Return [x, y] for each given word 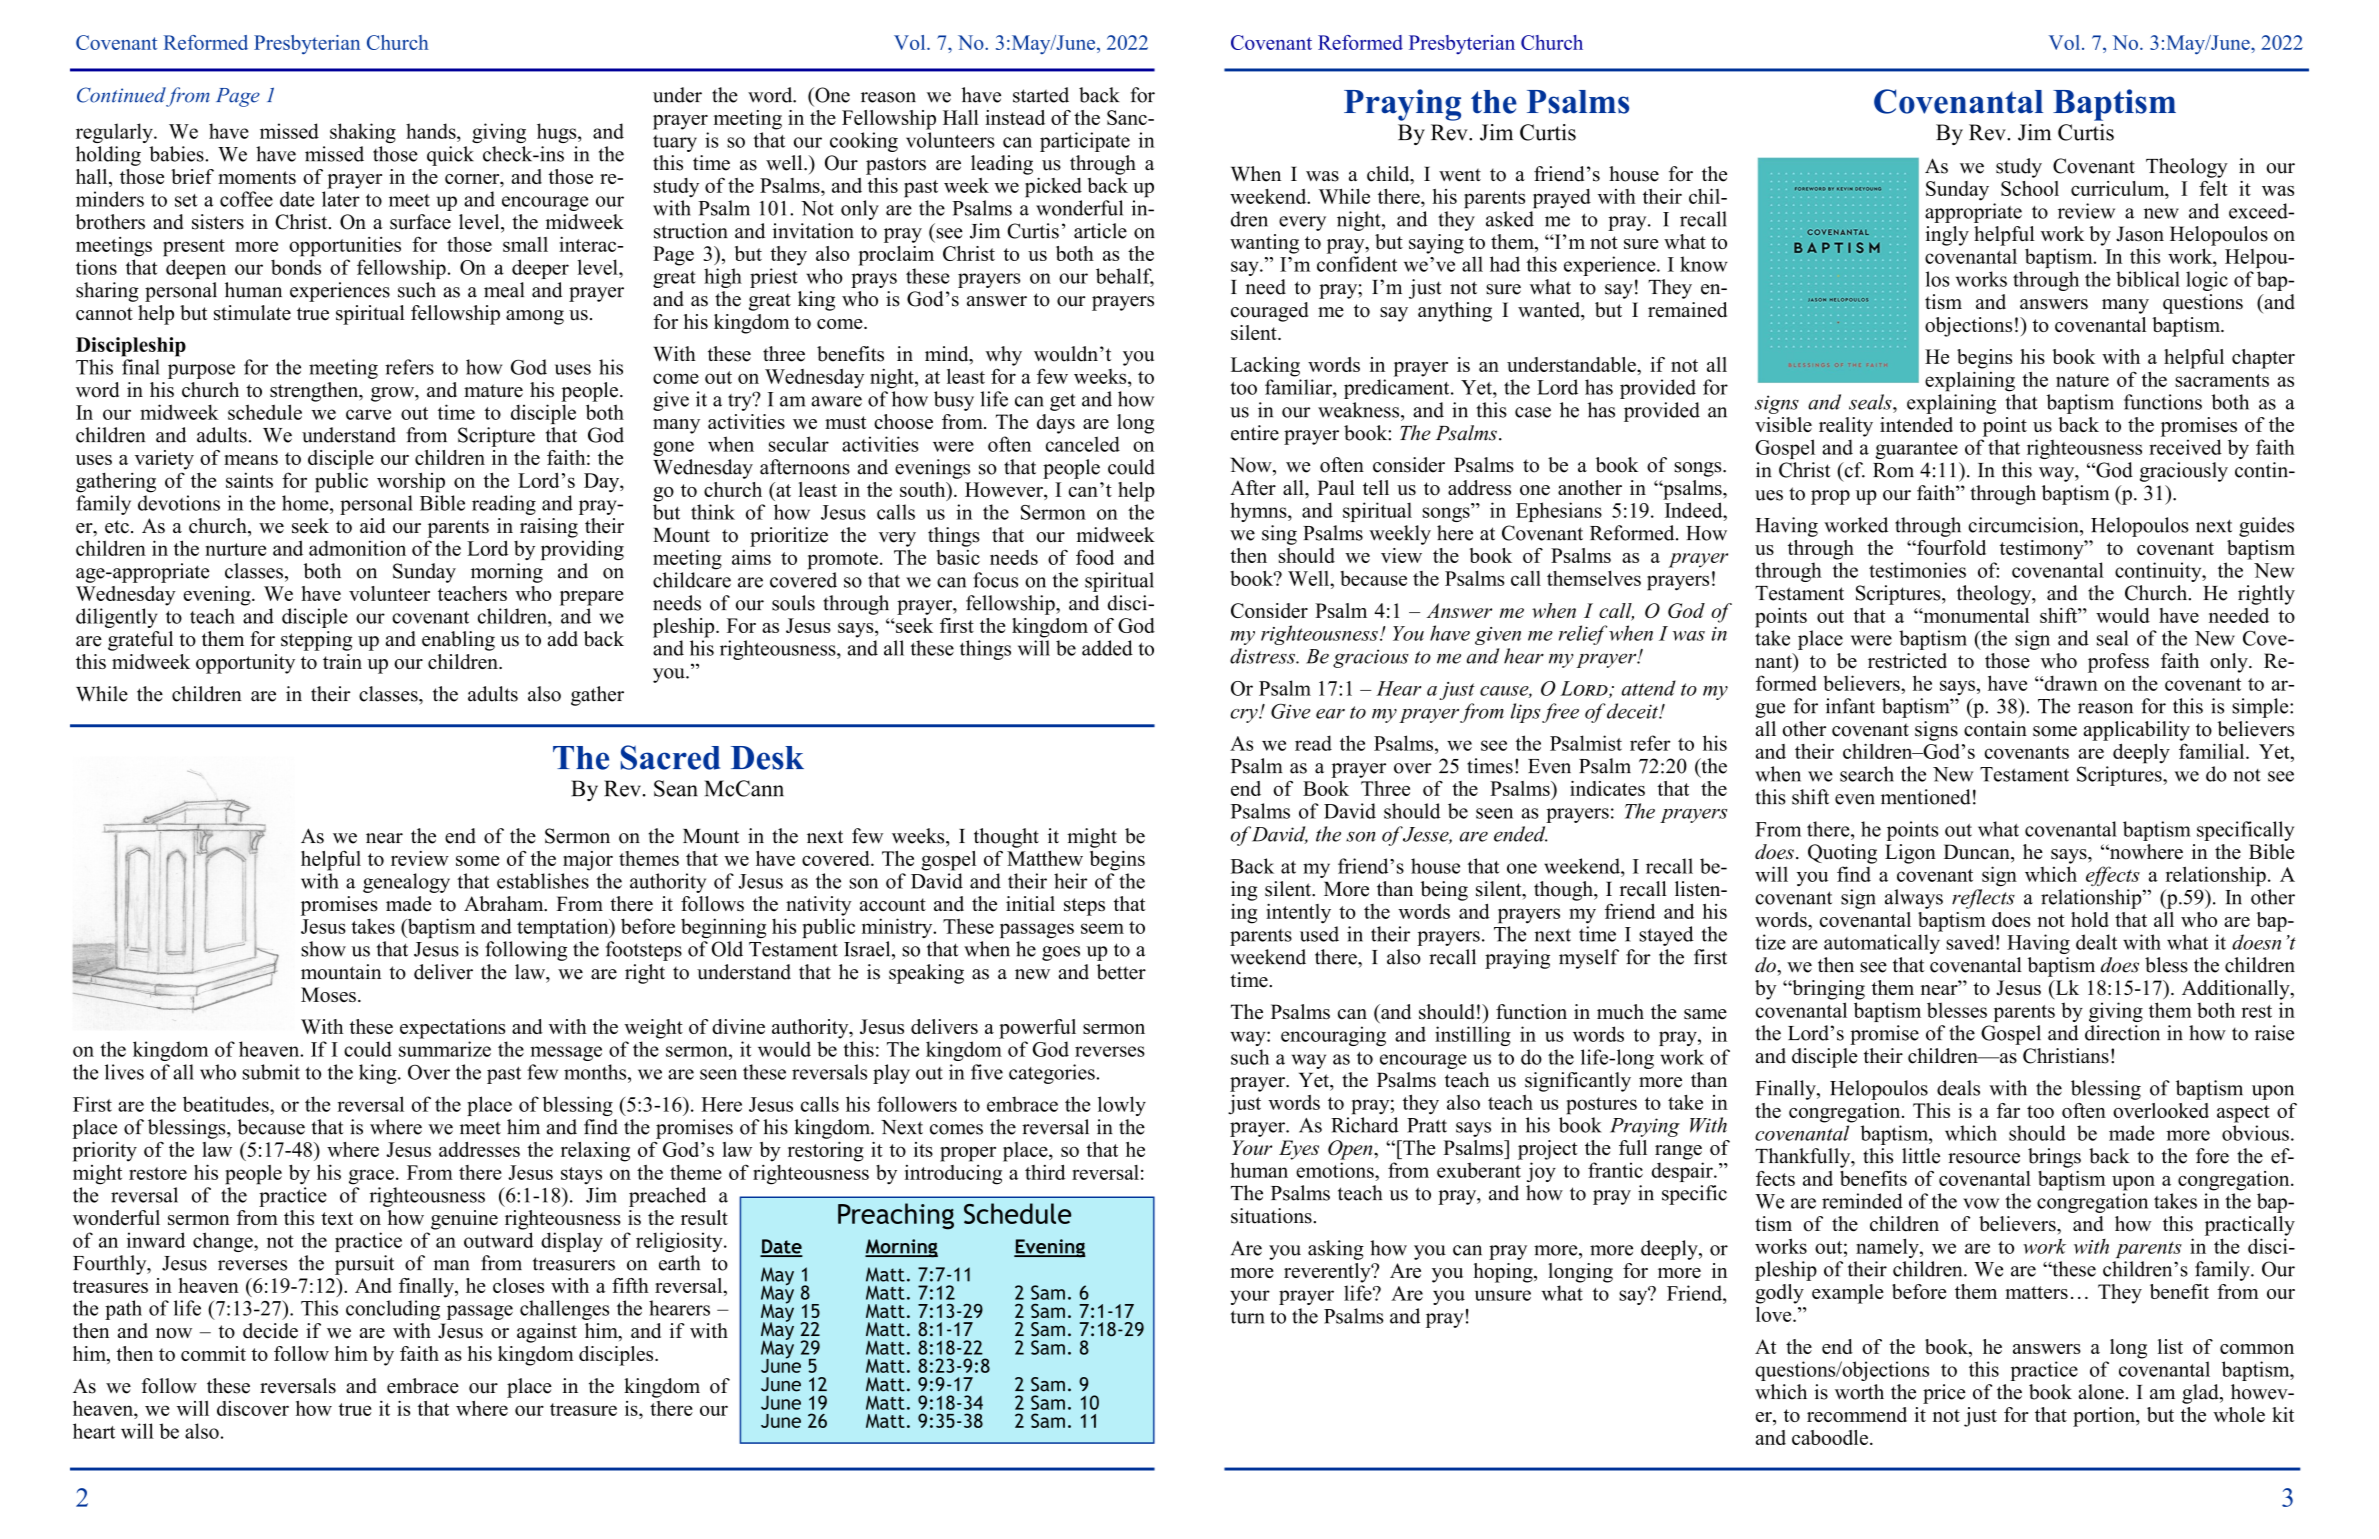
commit [213, 1353]
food [1095, 557]
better [1121, 972]
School [2030, 188]
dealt [2096, 942]
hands [432, 131]
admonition [357, 548]
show [323, 949]
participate [1085, 142]
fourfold [1950, 547]
